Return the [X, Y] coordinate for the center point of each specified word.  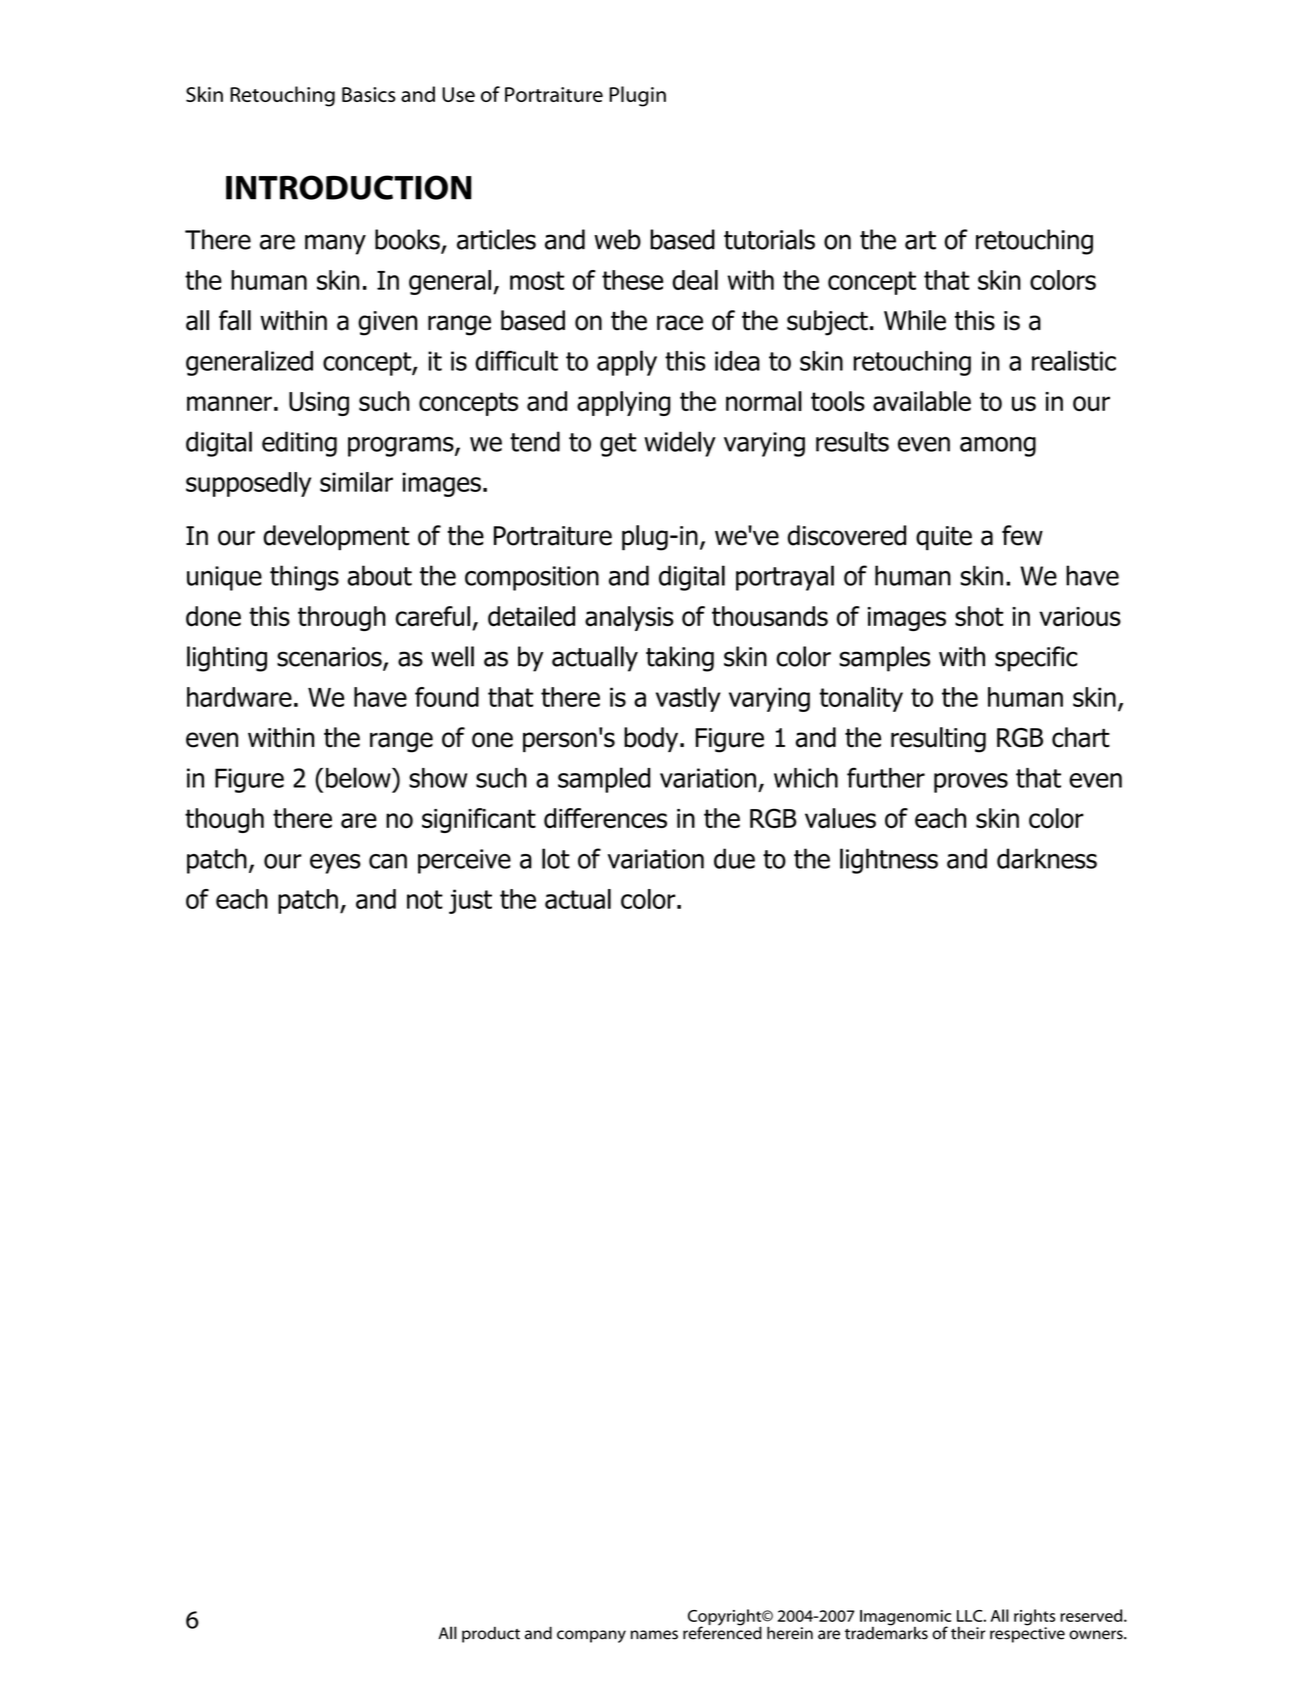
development [336, 538]
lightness [889, 861]
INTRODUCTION [349, 187]
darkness [1047, 858]
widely [680, 444]
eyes [335, 864]
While [915, 320]
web [617, 239]
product [491, 1634]
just [470, 901]
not [425, 899]
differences [605, 818]
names [654, 1635]
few [1022, 535]
